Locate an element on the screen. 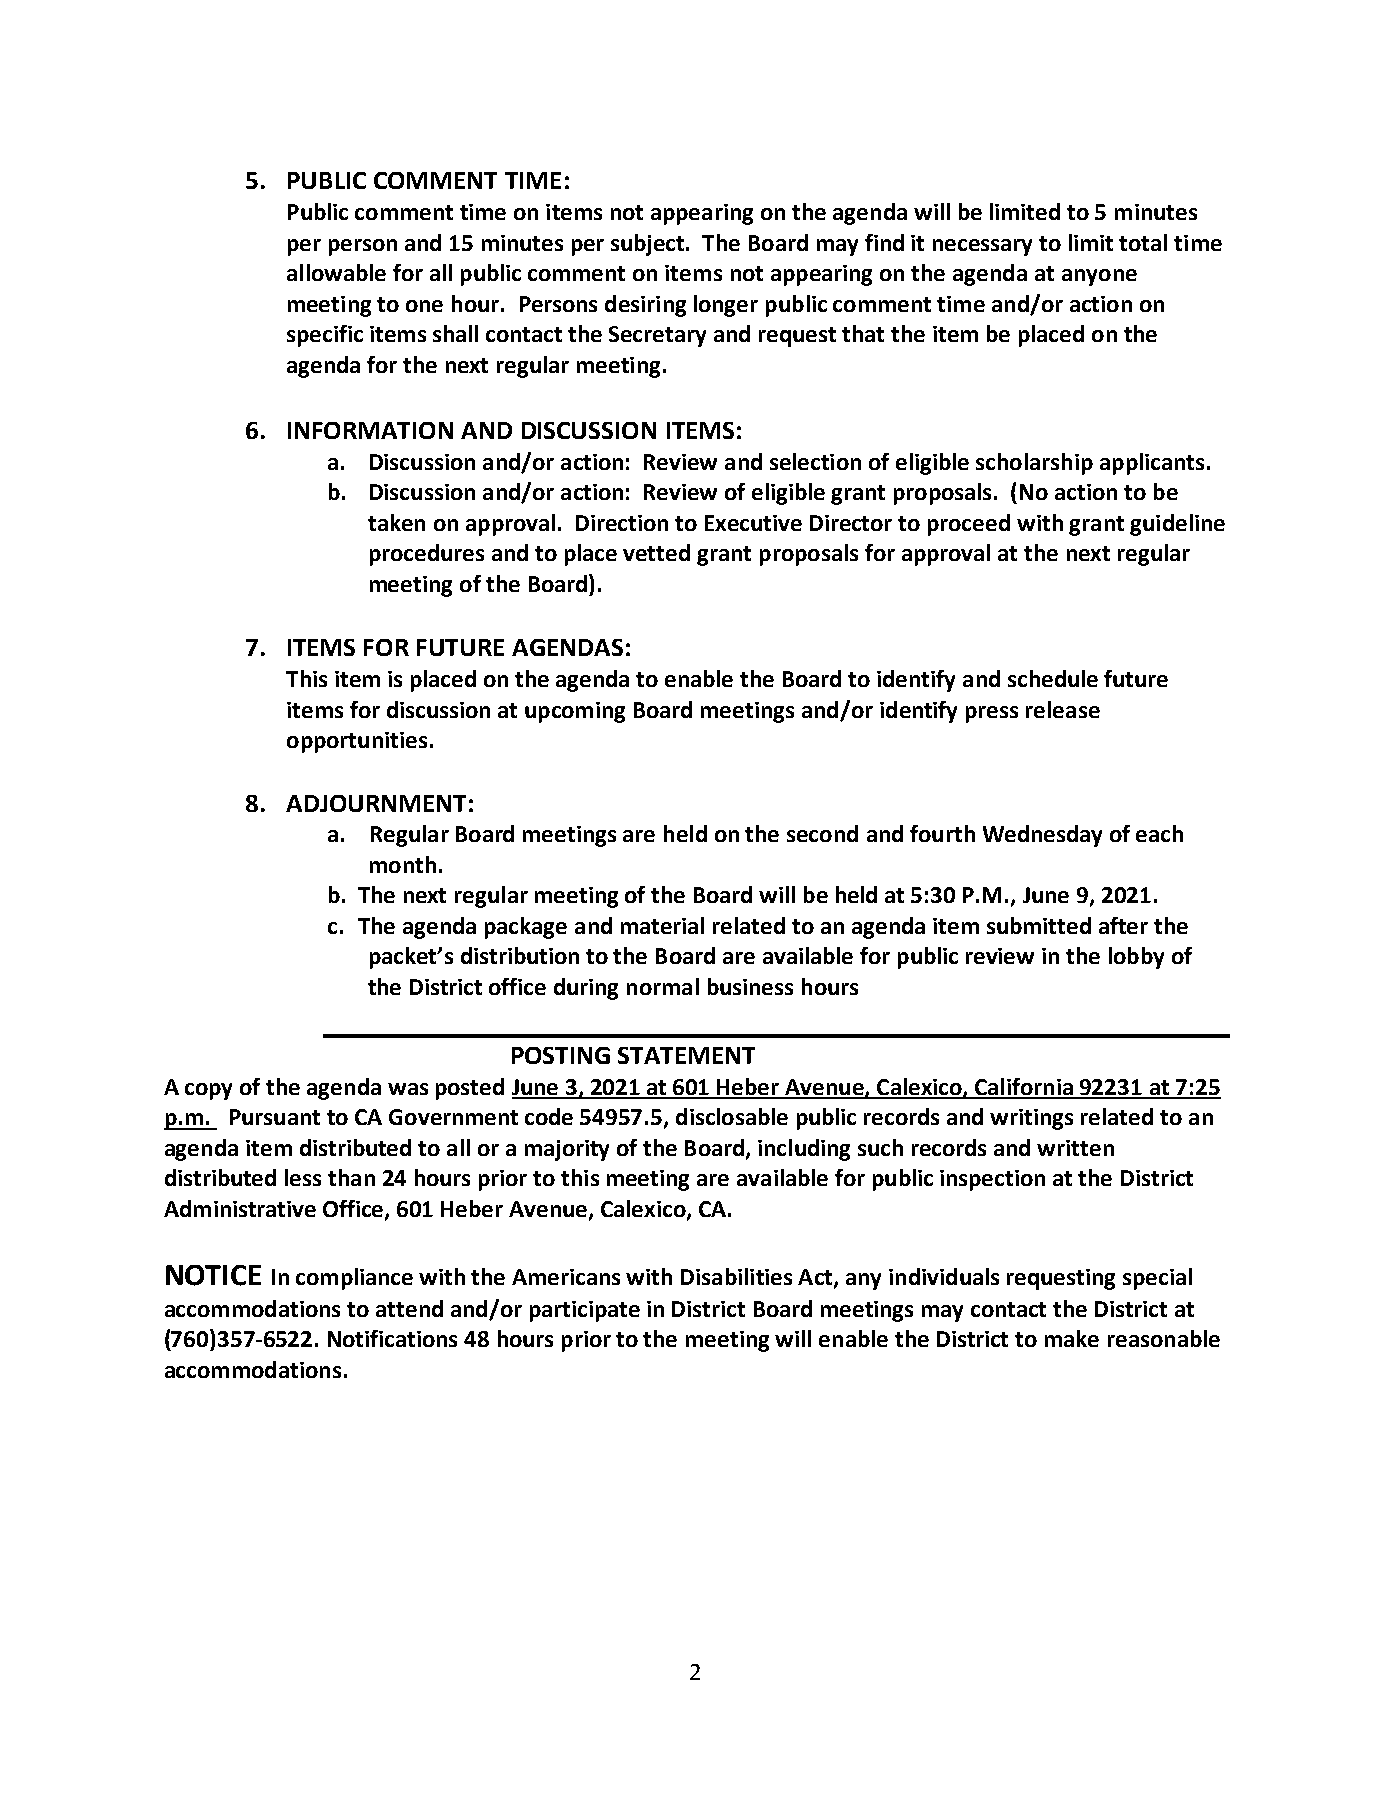 The width and height of the screenshot is (1390, 1799). compliance is located at coordinates (354, 1279).
